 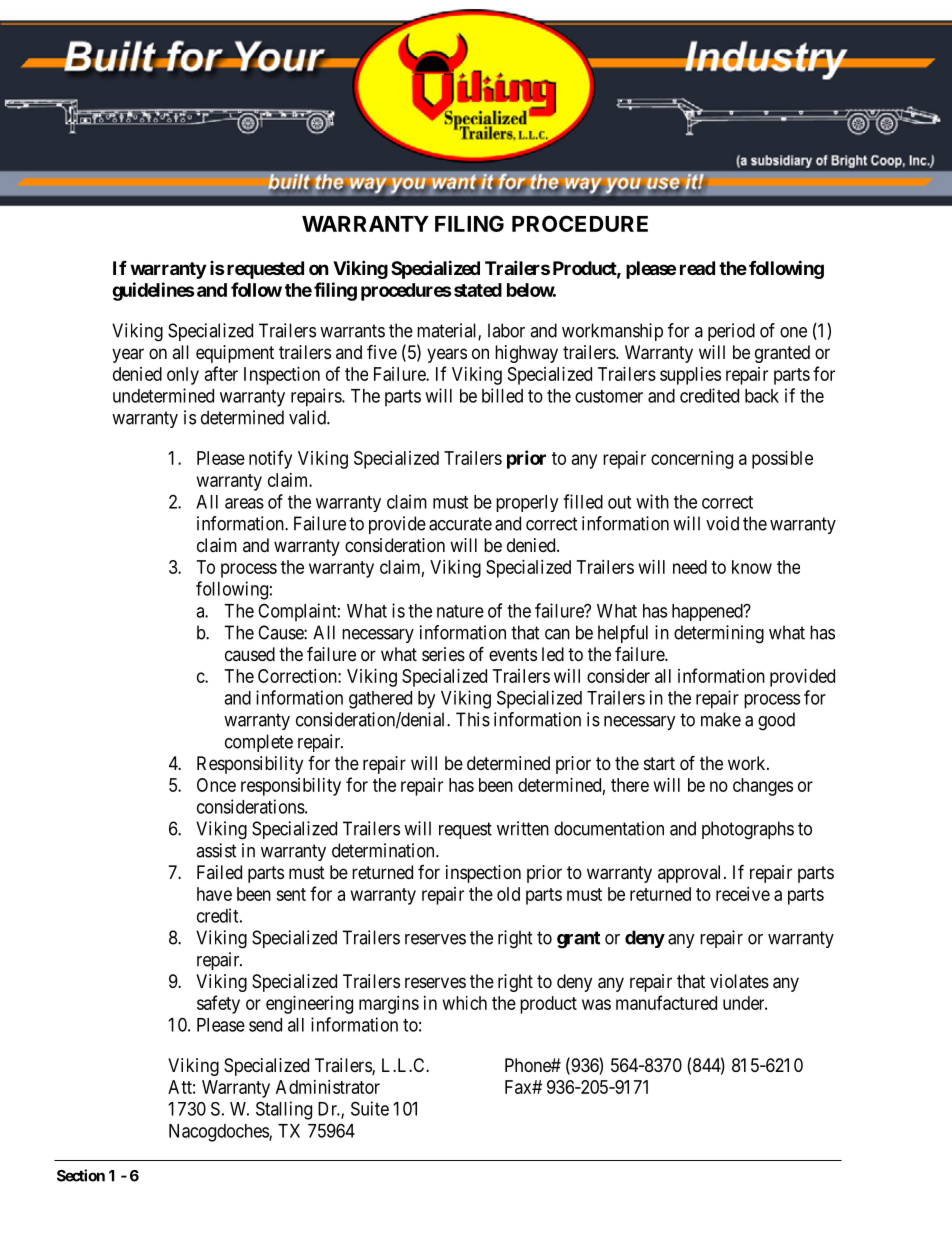 I want to click on read, so click(x=697, y=268).
